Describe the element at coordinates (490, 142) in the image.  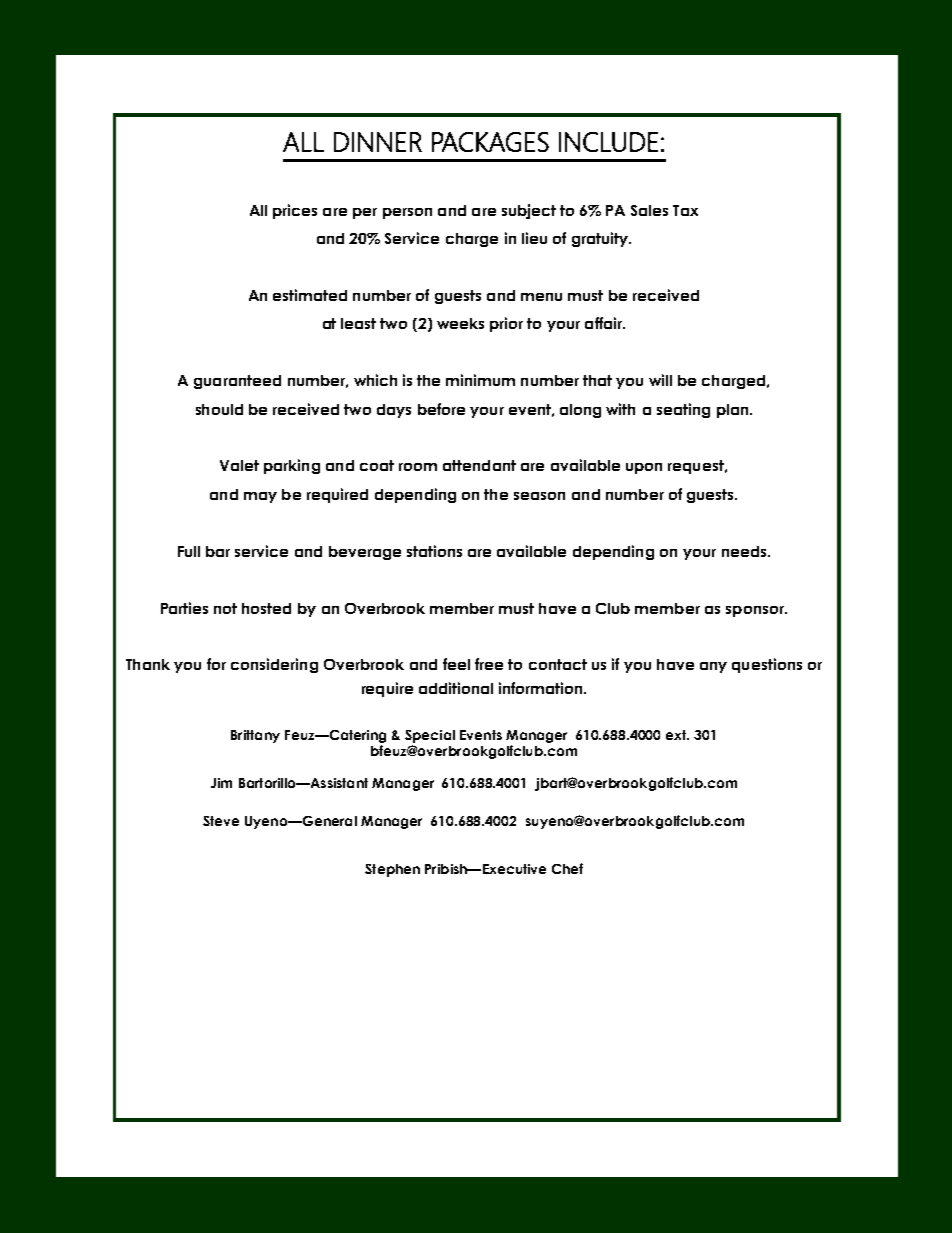
I see `PACKAGES` at that location.
